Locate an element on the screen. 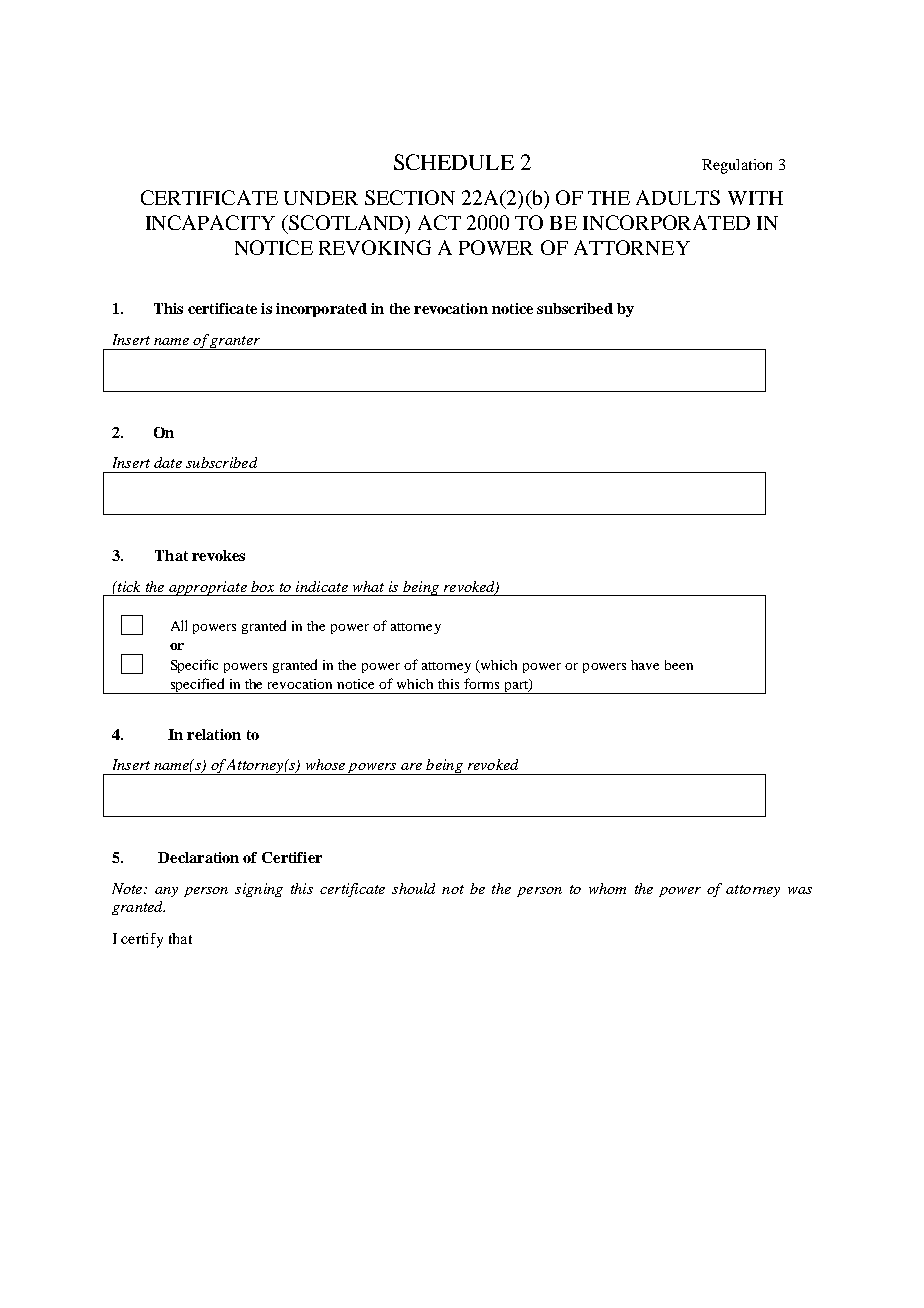 Image resolution: width=924 pixels, height=1308 pixels. date is located at coordinates (168, 462).
